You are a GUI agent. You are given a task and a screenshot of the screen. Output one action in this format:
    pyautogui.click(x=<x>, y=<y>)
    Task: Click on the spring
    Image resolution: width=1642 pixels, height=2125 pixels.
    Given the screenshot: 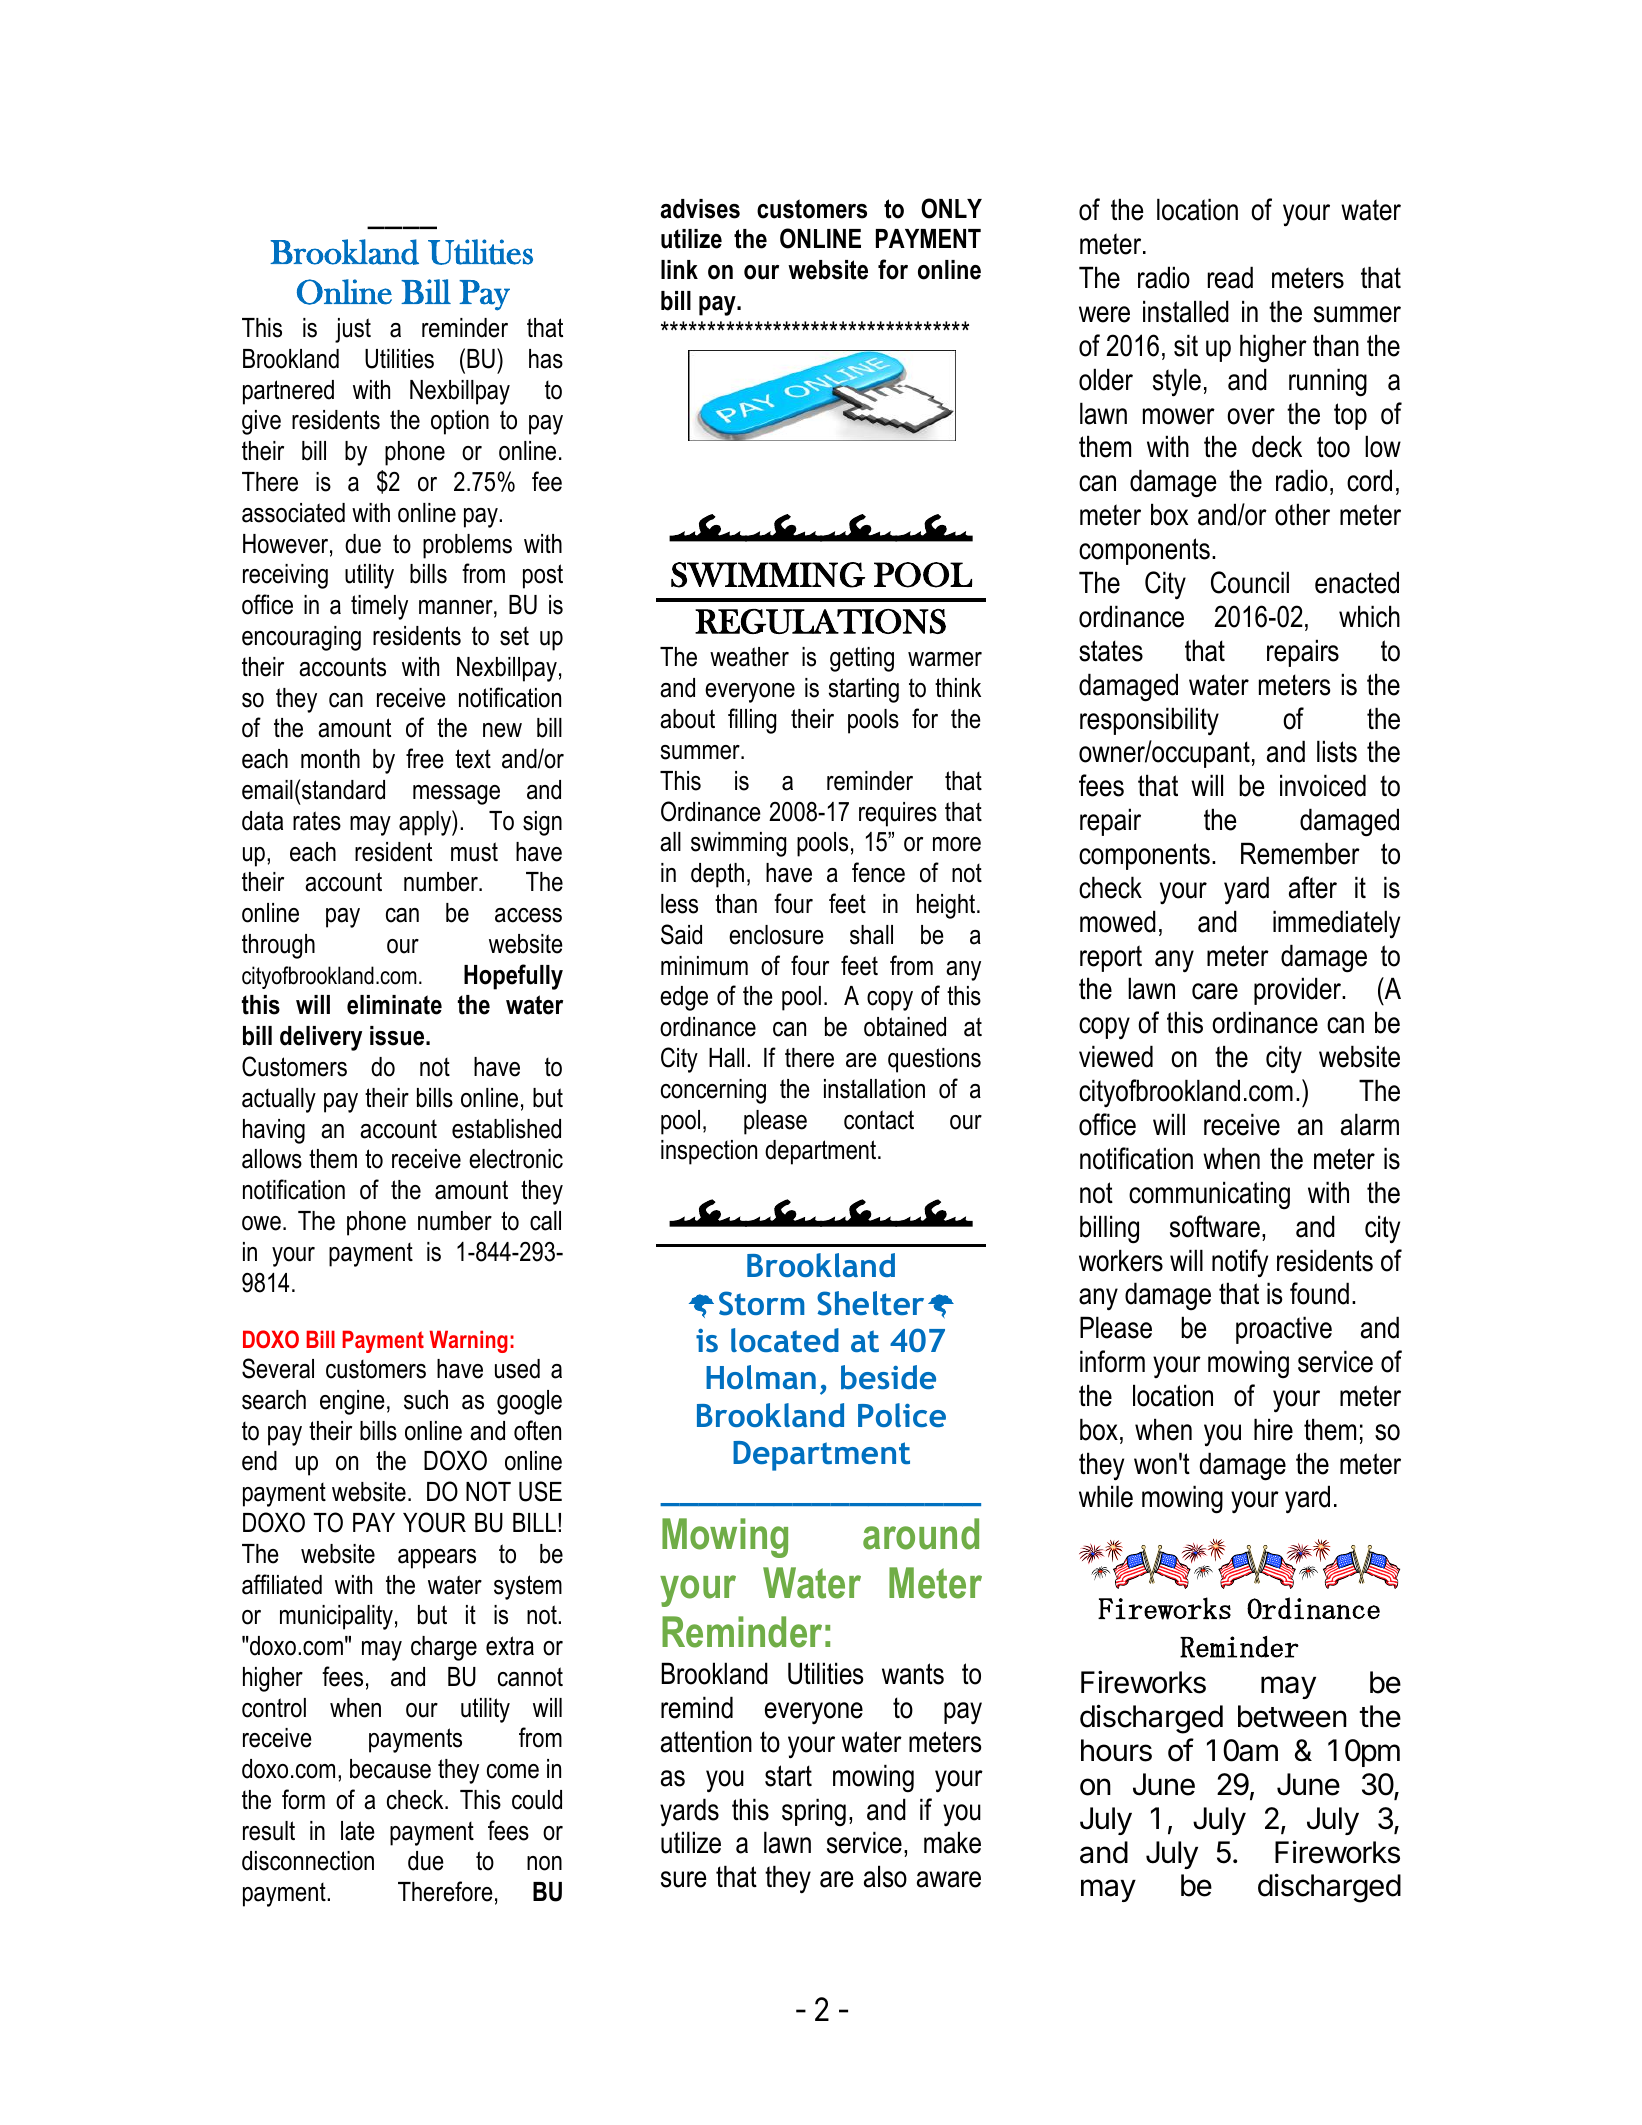 What is the action you would take?
    pyautogui.click(x=814, y=1812)
